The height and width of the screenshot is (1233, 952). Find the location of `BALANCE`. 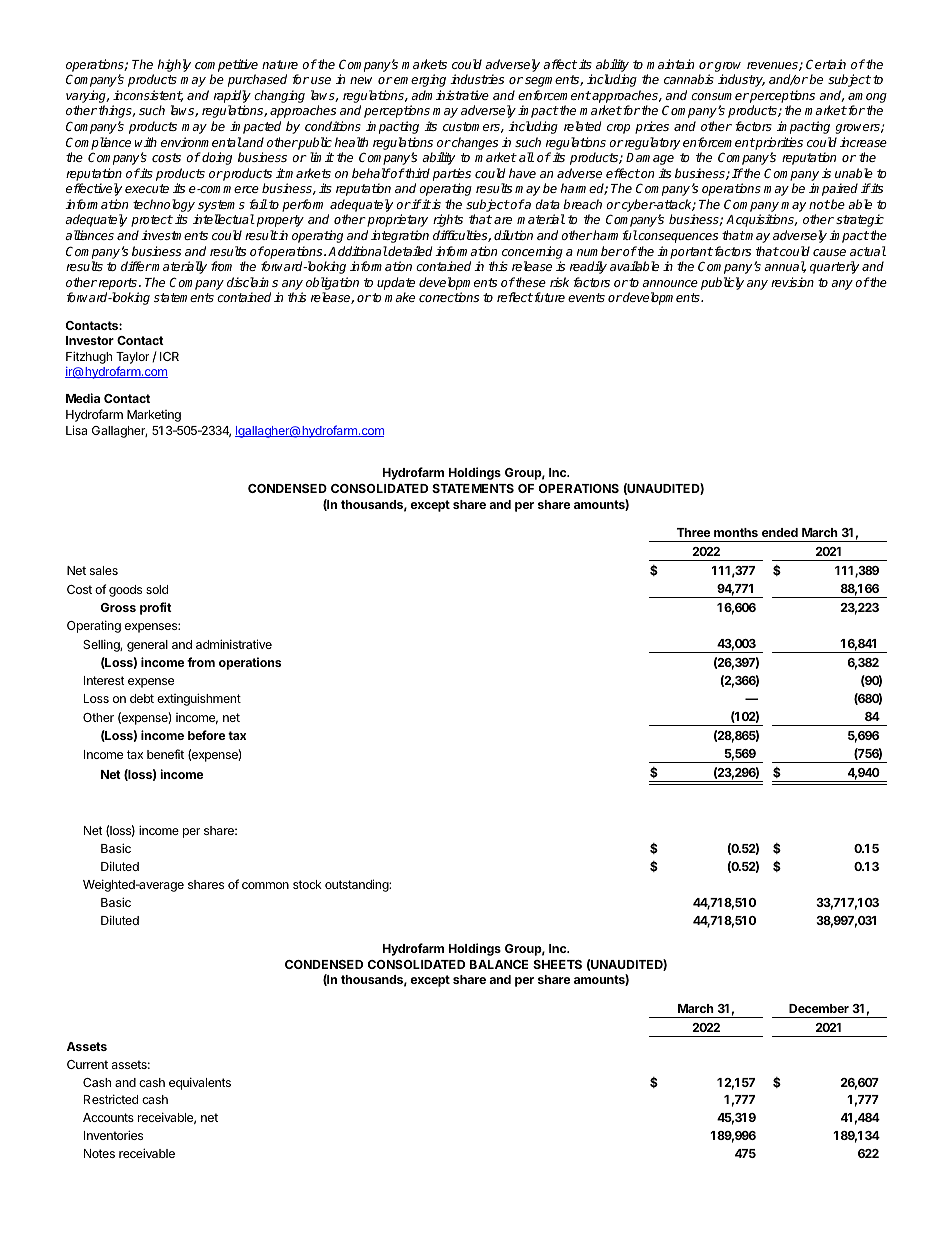

BALANCE is located at coordinates (499, 964).
